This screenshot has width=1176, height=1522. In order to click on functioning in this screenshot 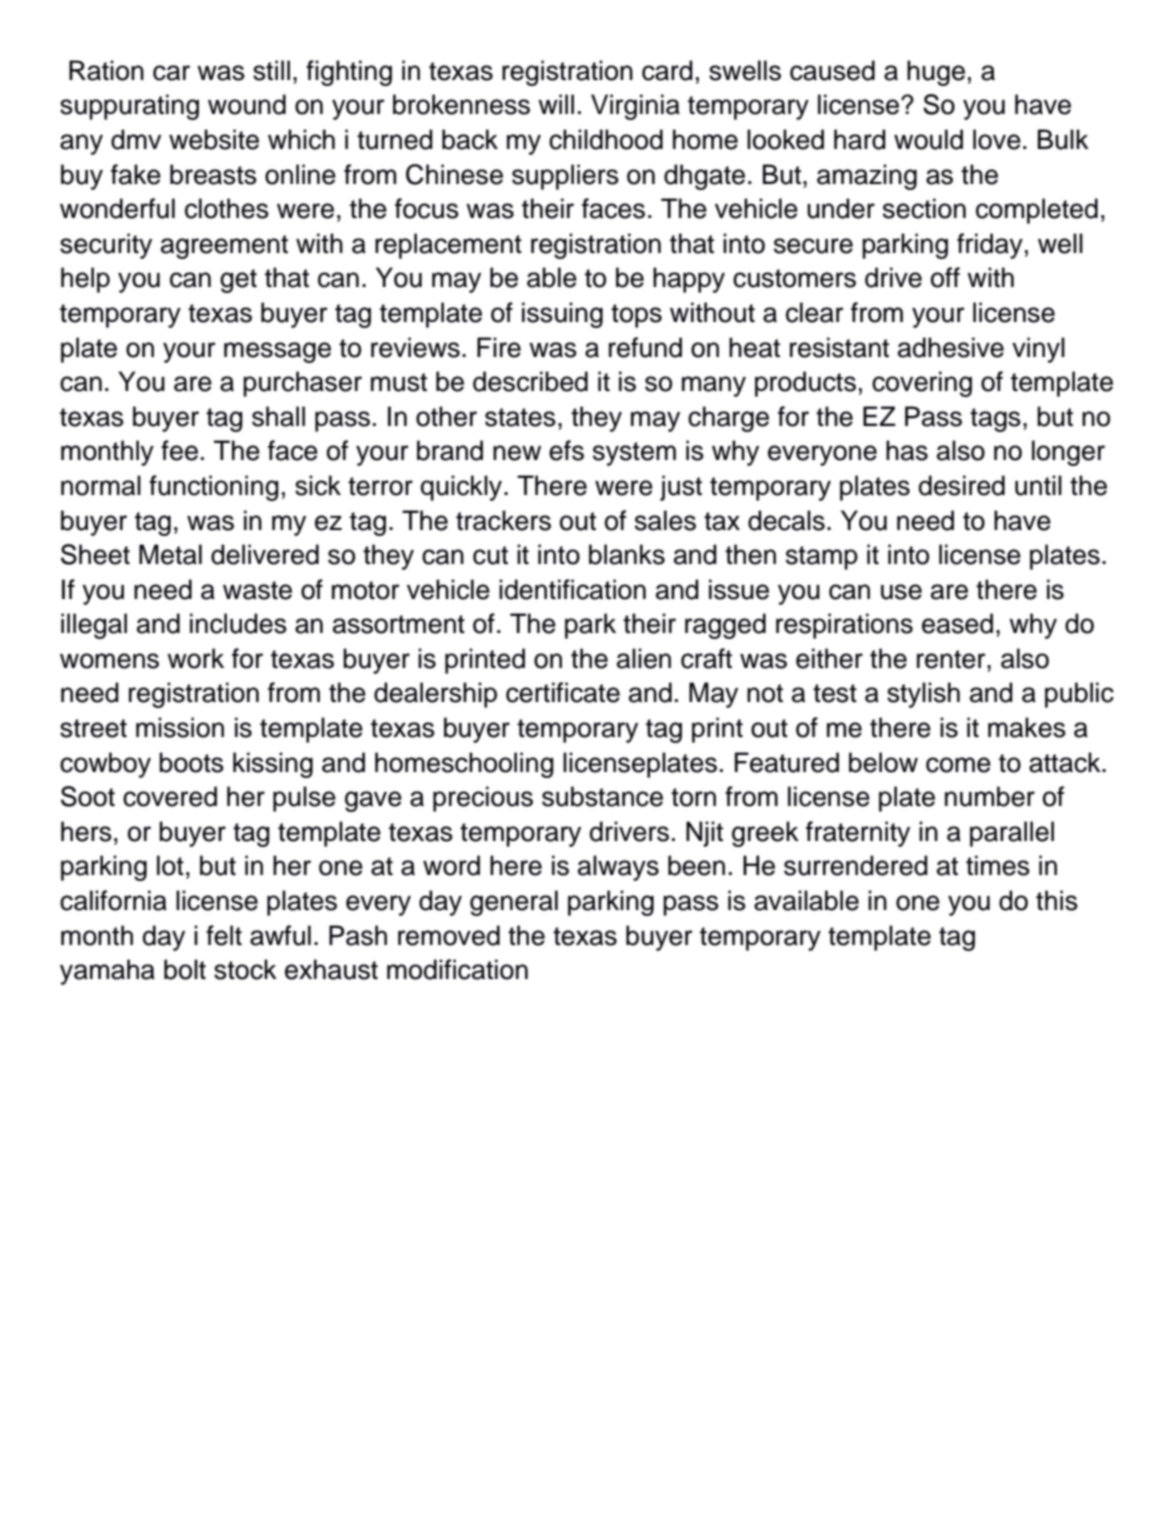, I will do `click(214, 488)`.
